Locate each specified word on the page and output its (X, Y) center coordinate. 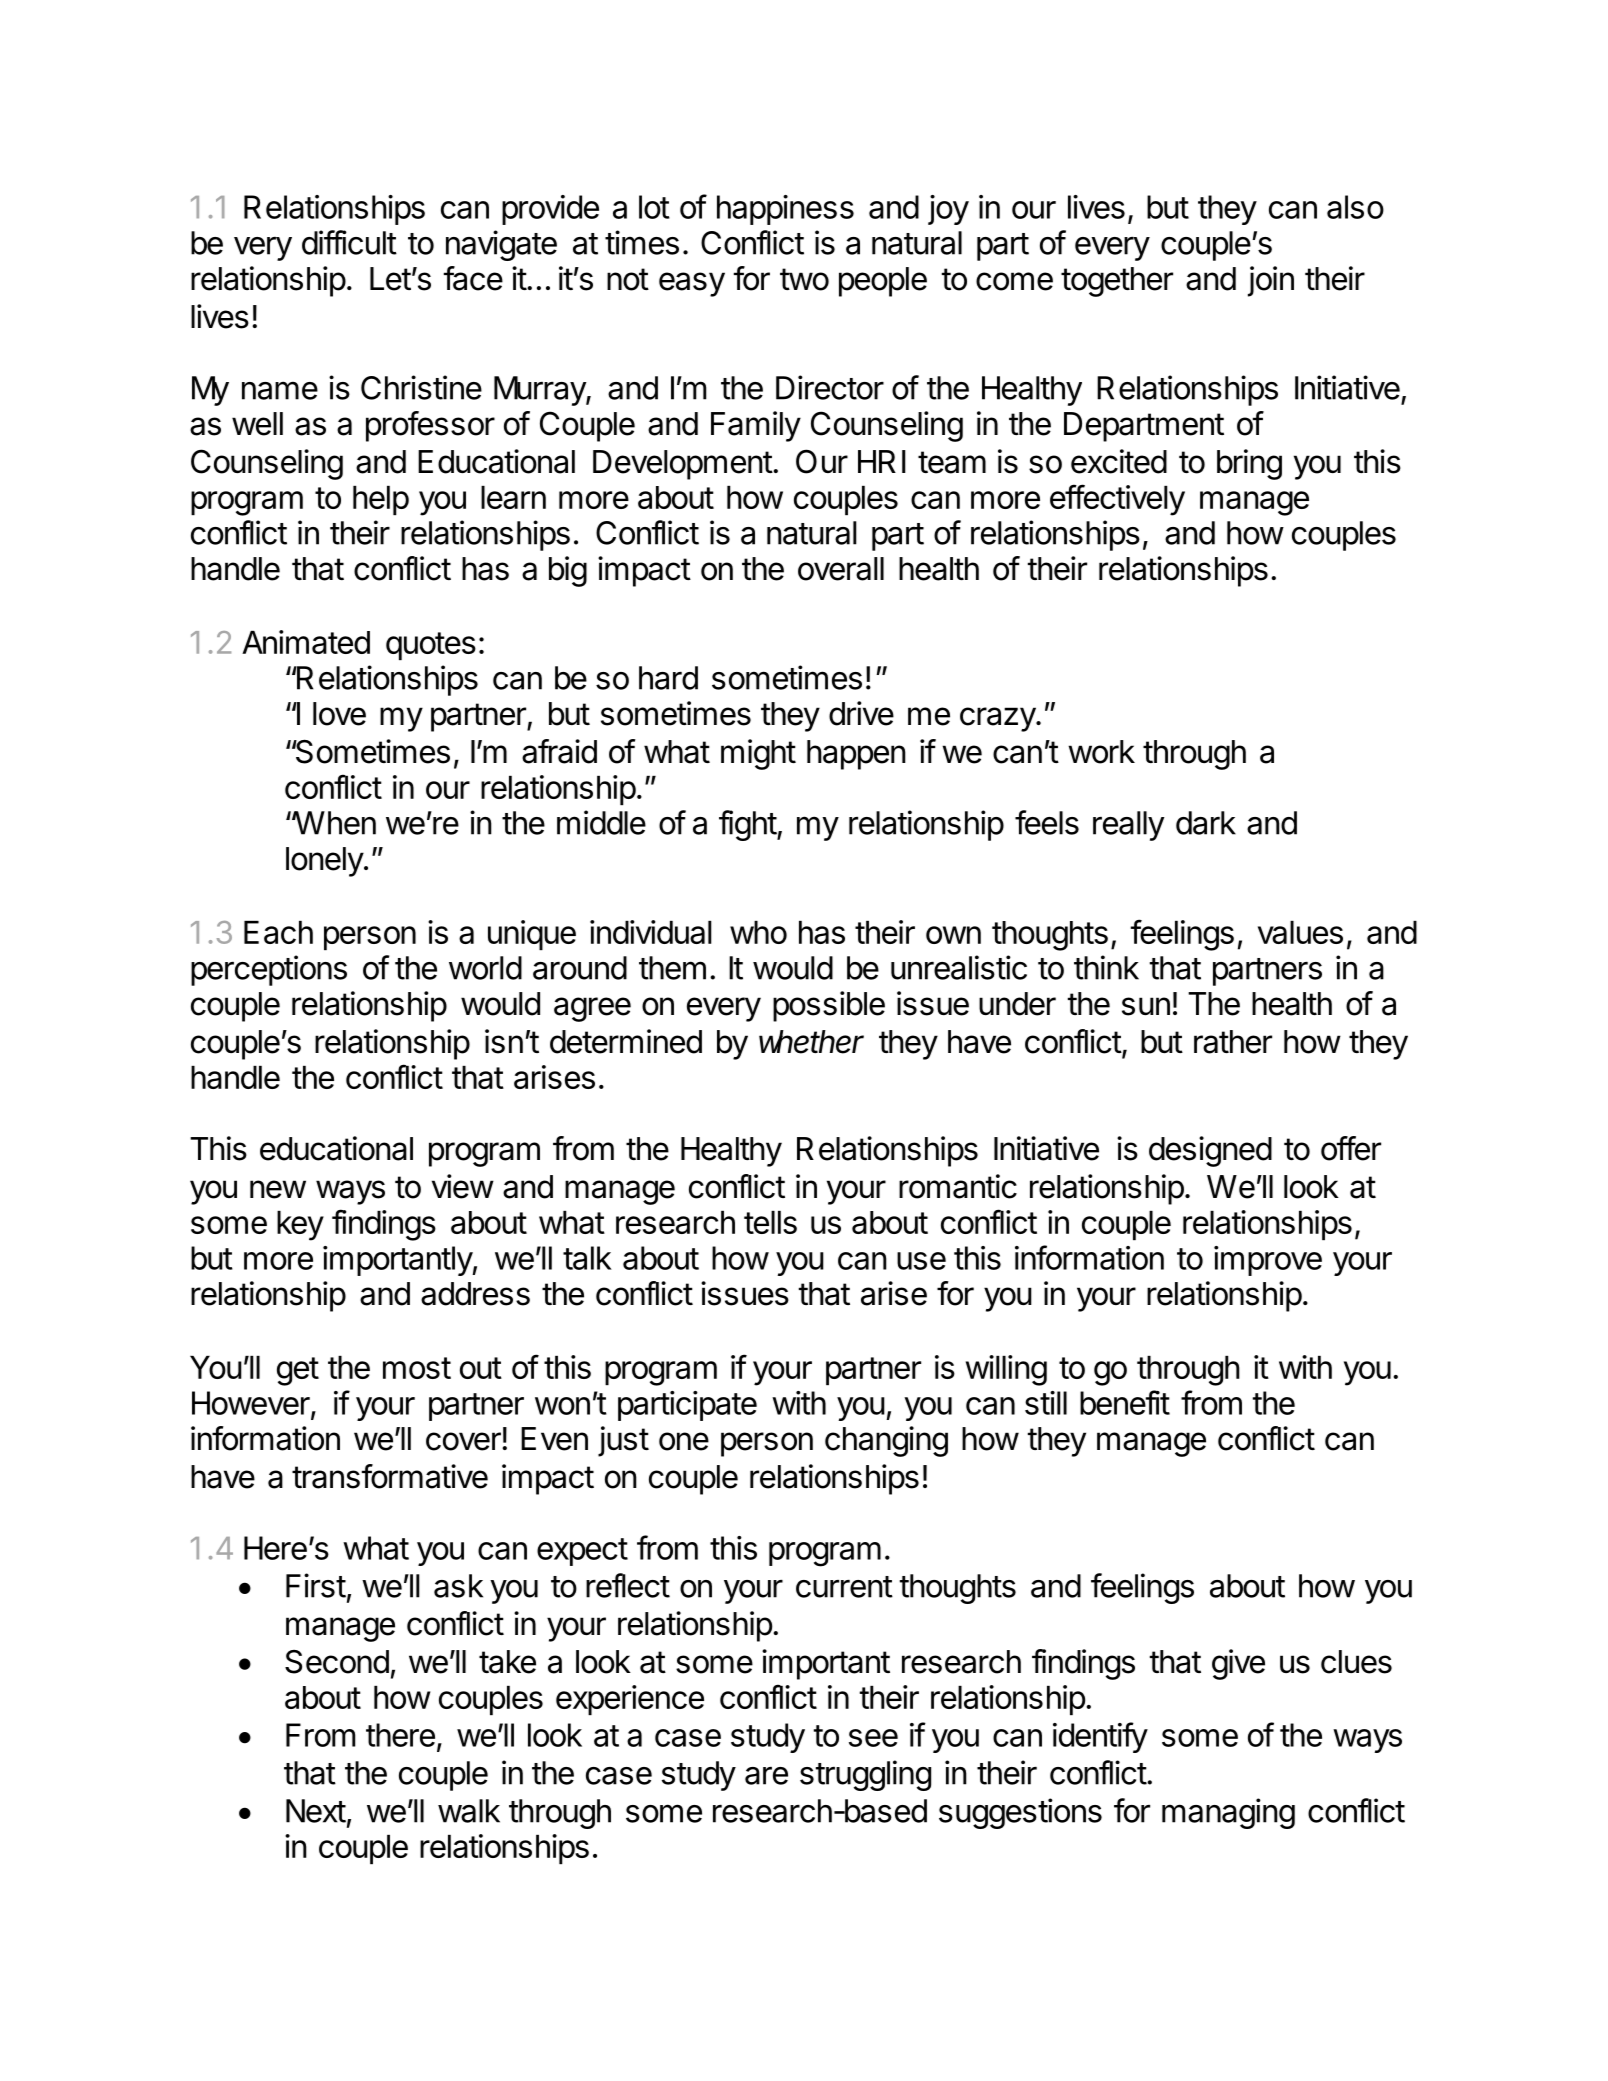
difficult (349, 242)
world (485, 968)
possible (829, 1006)
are (766, 1776)
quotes (431, 646)
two (804, 279)
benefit (1125, 1402)
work (1101, 752)
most (417, 1368)
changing (886, 1441)
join (1271, 281)
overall (841, 569)
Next (316, 1811)
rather (1233, 1042)
